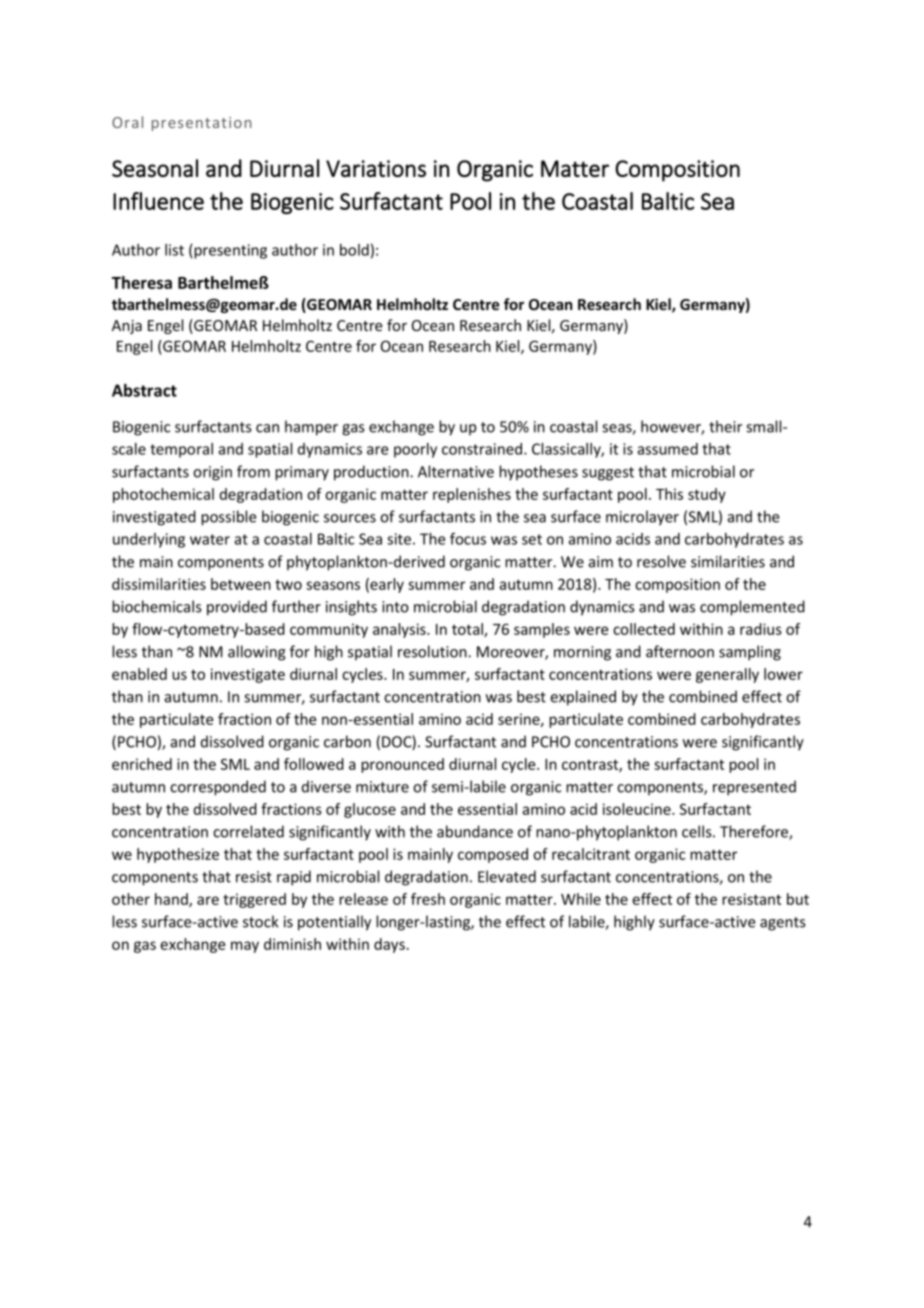 The width and height of the screenshot is (924, 1308). I want to click on bold, so click(354, 250).
